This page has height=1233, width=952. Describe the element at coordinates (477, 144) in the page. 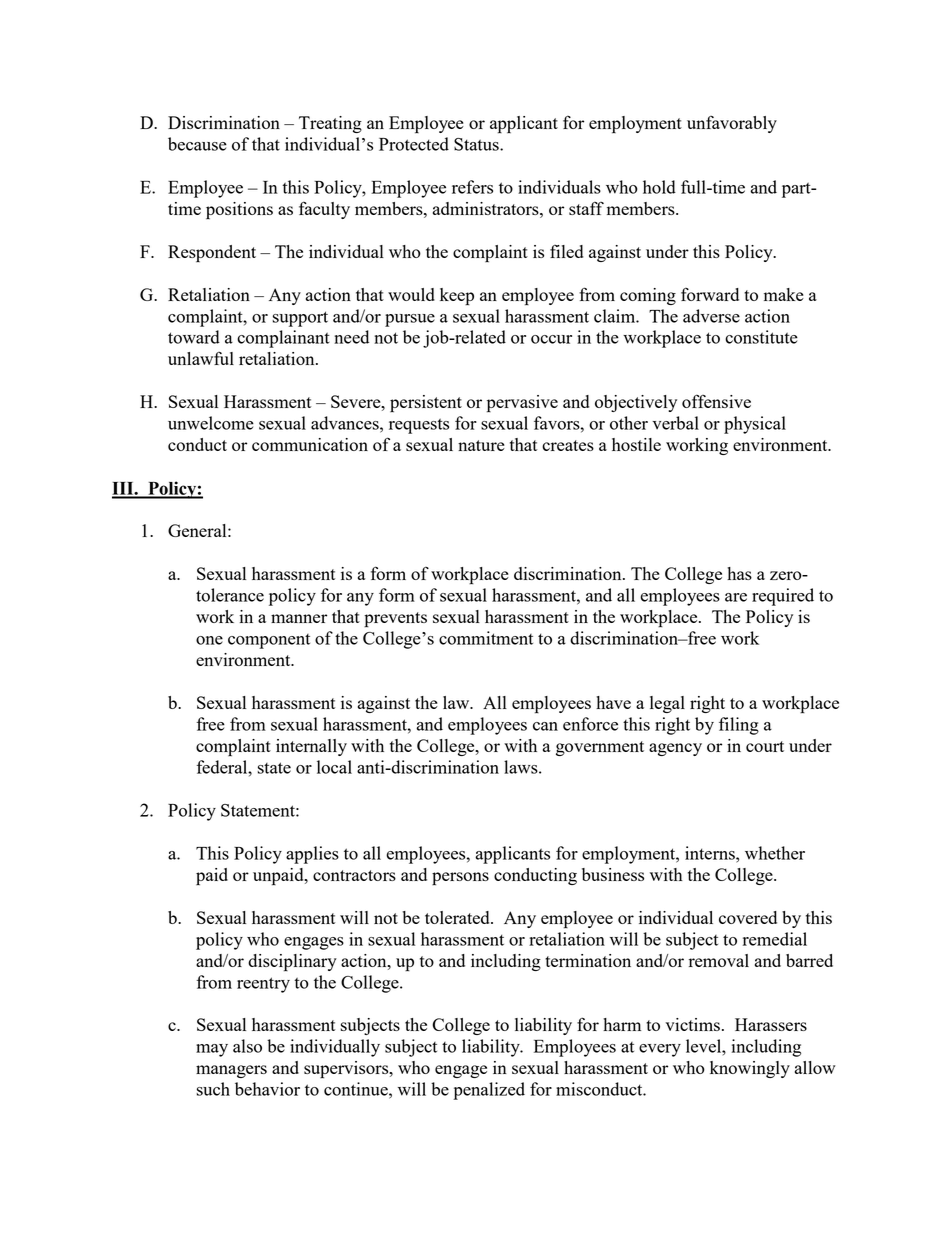

I see `Status` at that location.
